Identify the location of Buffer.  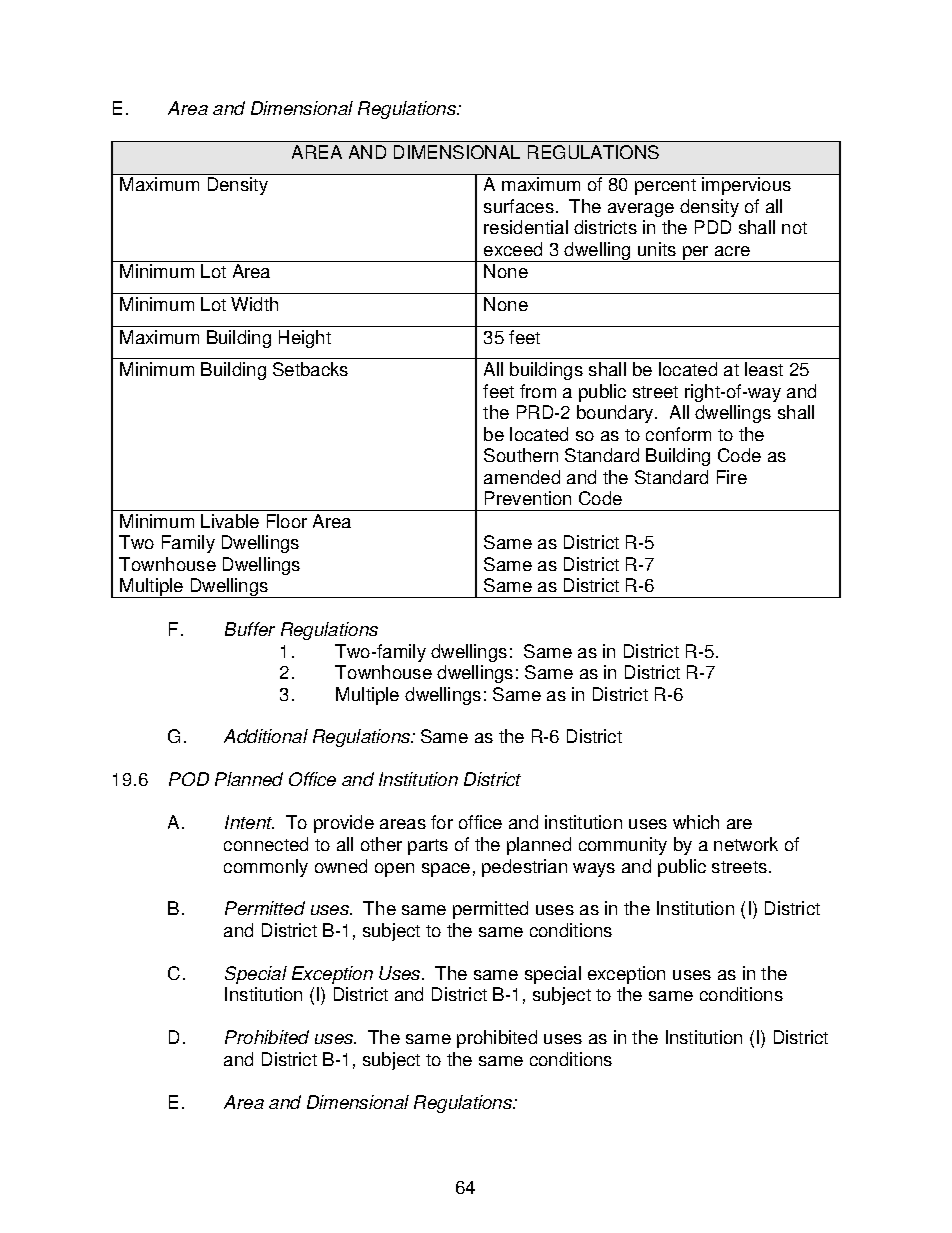
(250, 629).
